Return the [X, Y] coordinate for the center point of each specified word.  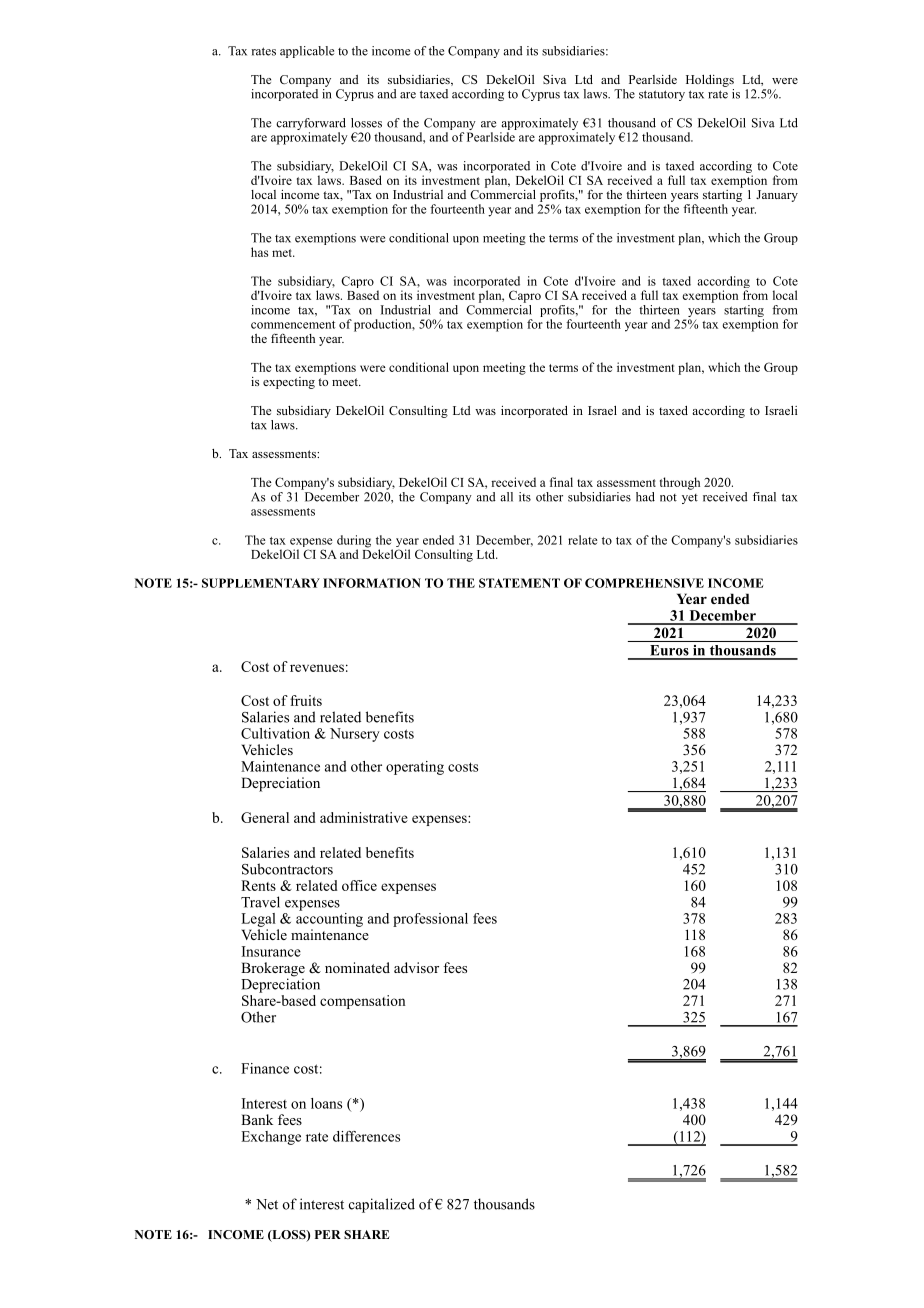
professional [430, 920]
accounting [329, 918]
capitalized [382, 1205]
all [507, 497]
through [680, 483]
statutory [662, 95]
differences [366, 1136]
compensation [362, 1002]
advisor [416, 967]
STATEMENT [519, 583]
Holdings [710, 81]
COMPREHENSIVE [644, 583]
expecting [289, 383]
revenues [317, 668]
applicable [307, 52]
